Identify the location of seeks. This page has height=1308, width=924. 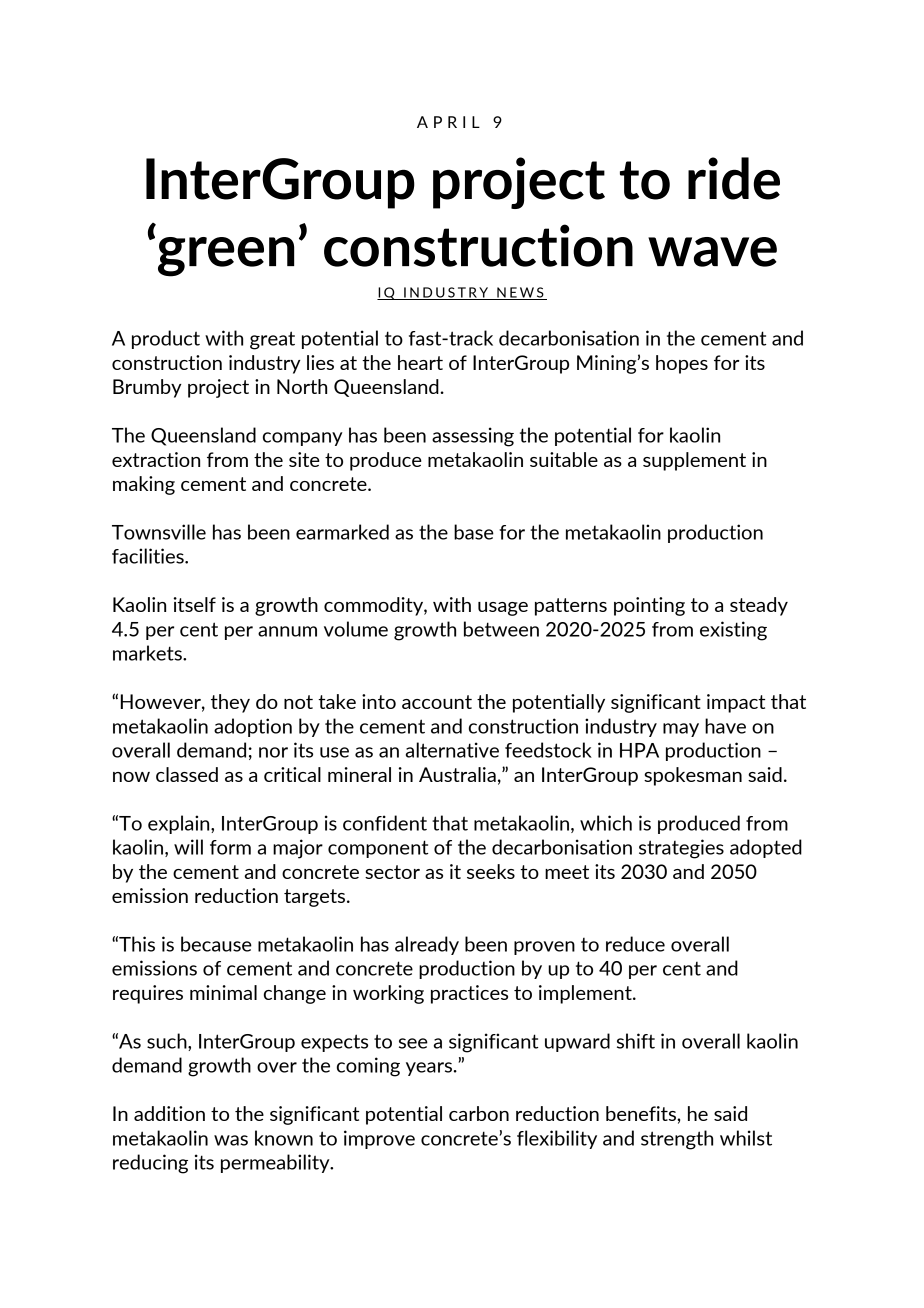
(491, 871).
